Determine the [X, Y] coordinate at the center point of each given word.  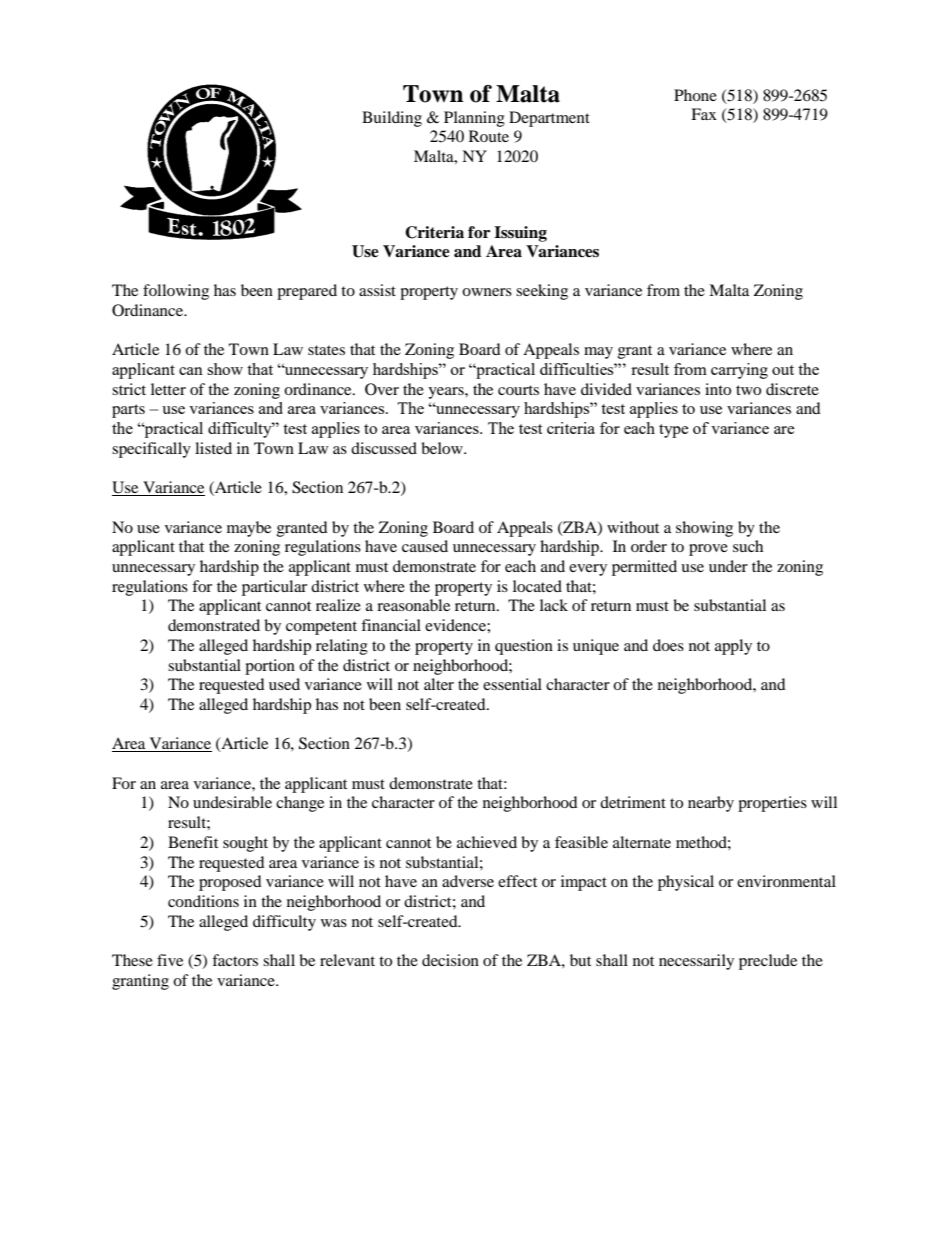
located [537, 586]
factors [235, 960]
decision [450, 960]
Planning [474, 119]
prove [708, 550]
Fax [704, 114]
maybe [249, 529]
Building [392, 119]
